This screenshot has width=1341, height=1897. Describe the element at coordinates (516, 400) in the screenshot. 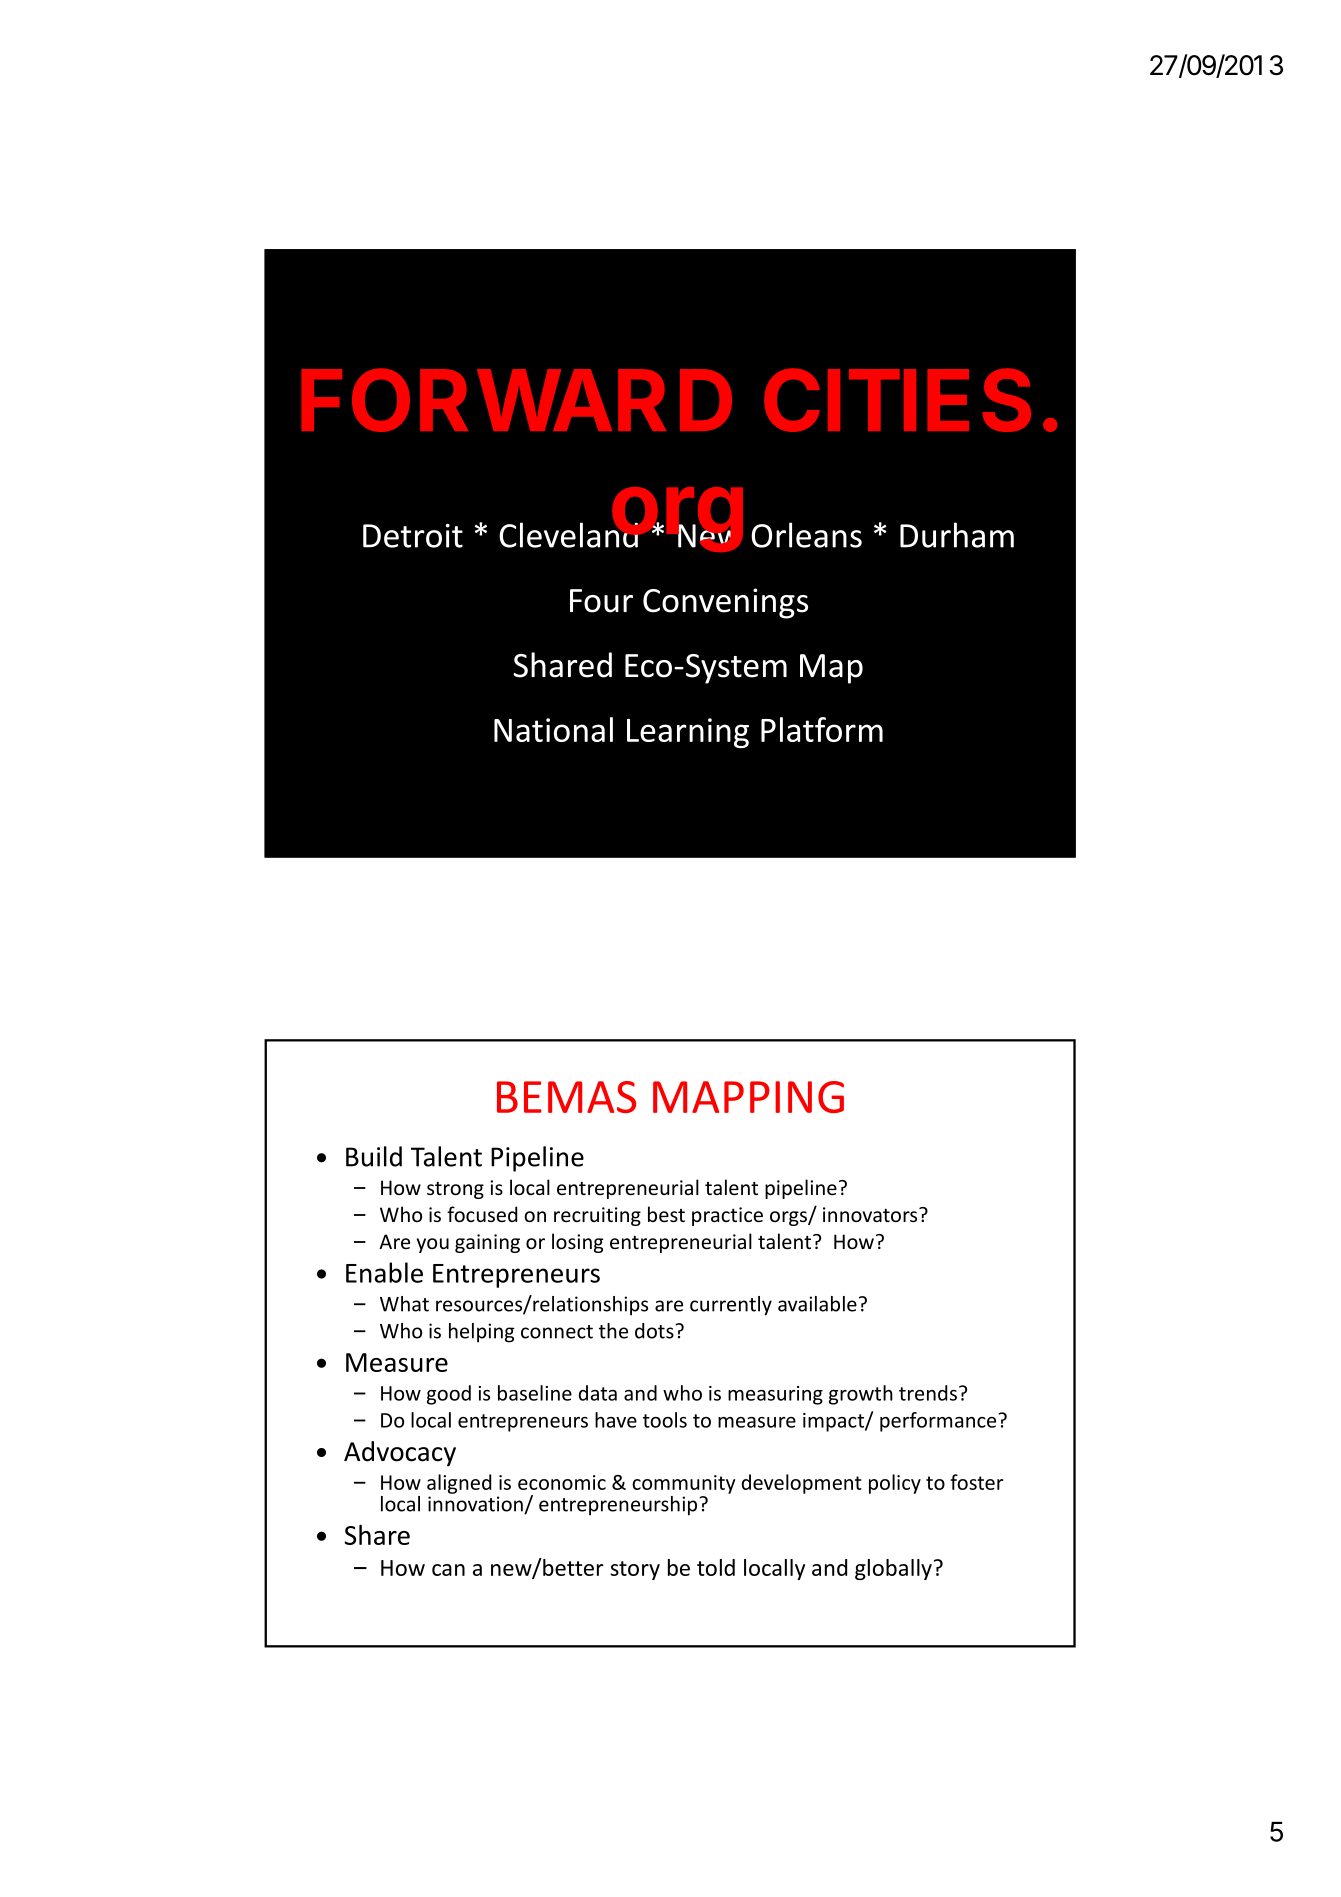

I see `FORWARD` at that location.
